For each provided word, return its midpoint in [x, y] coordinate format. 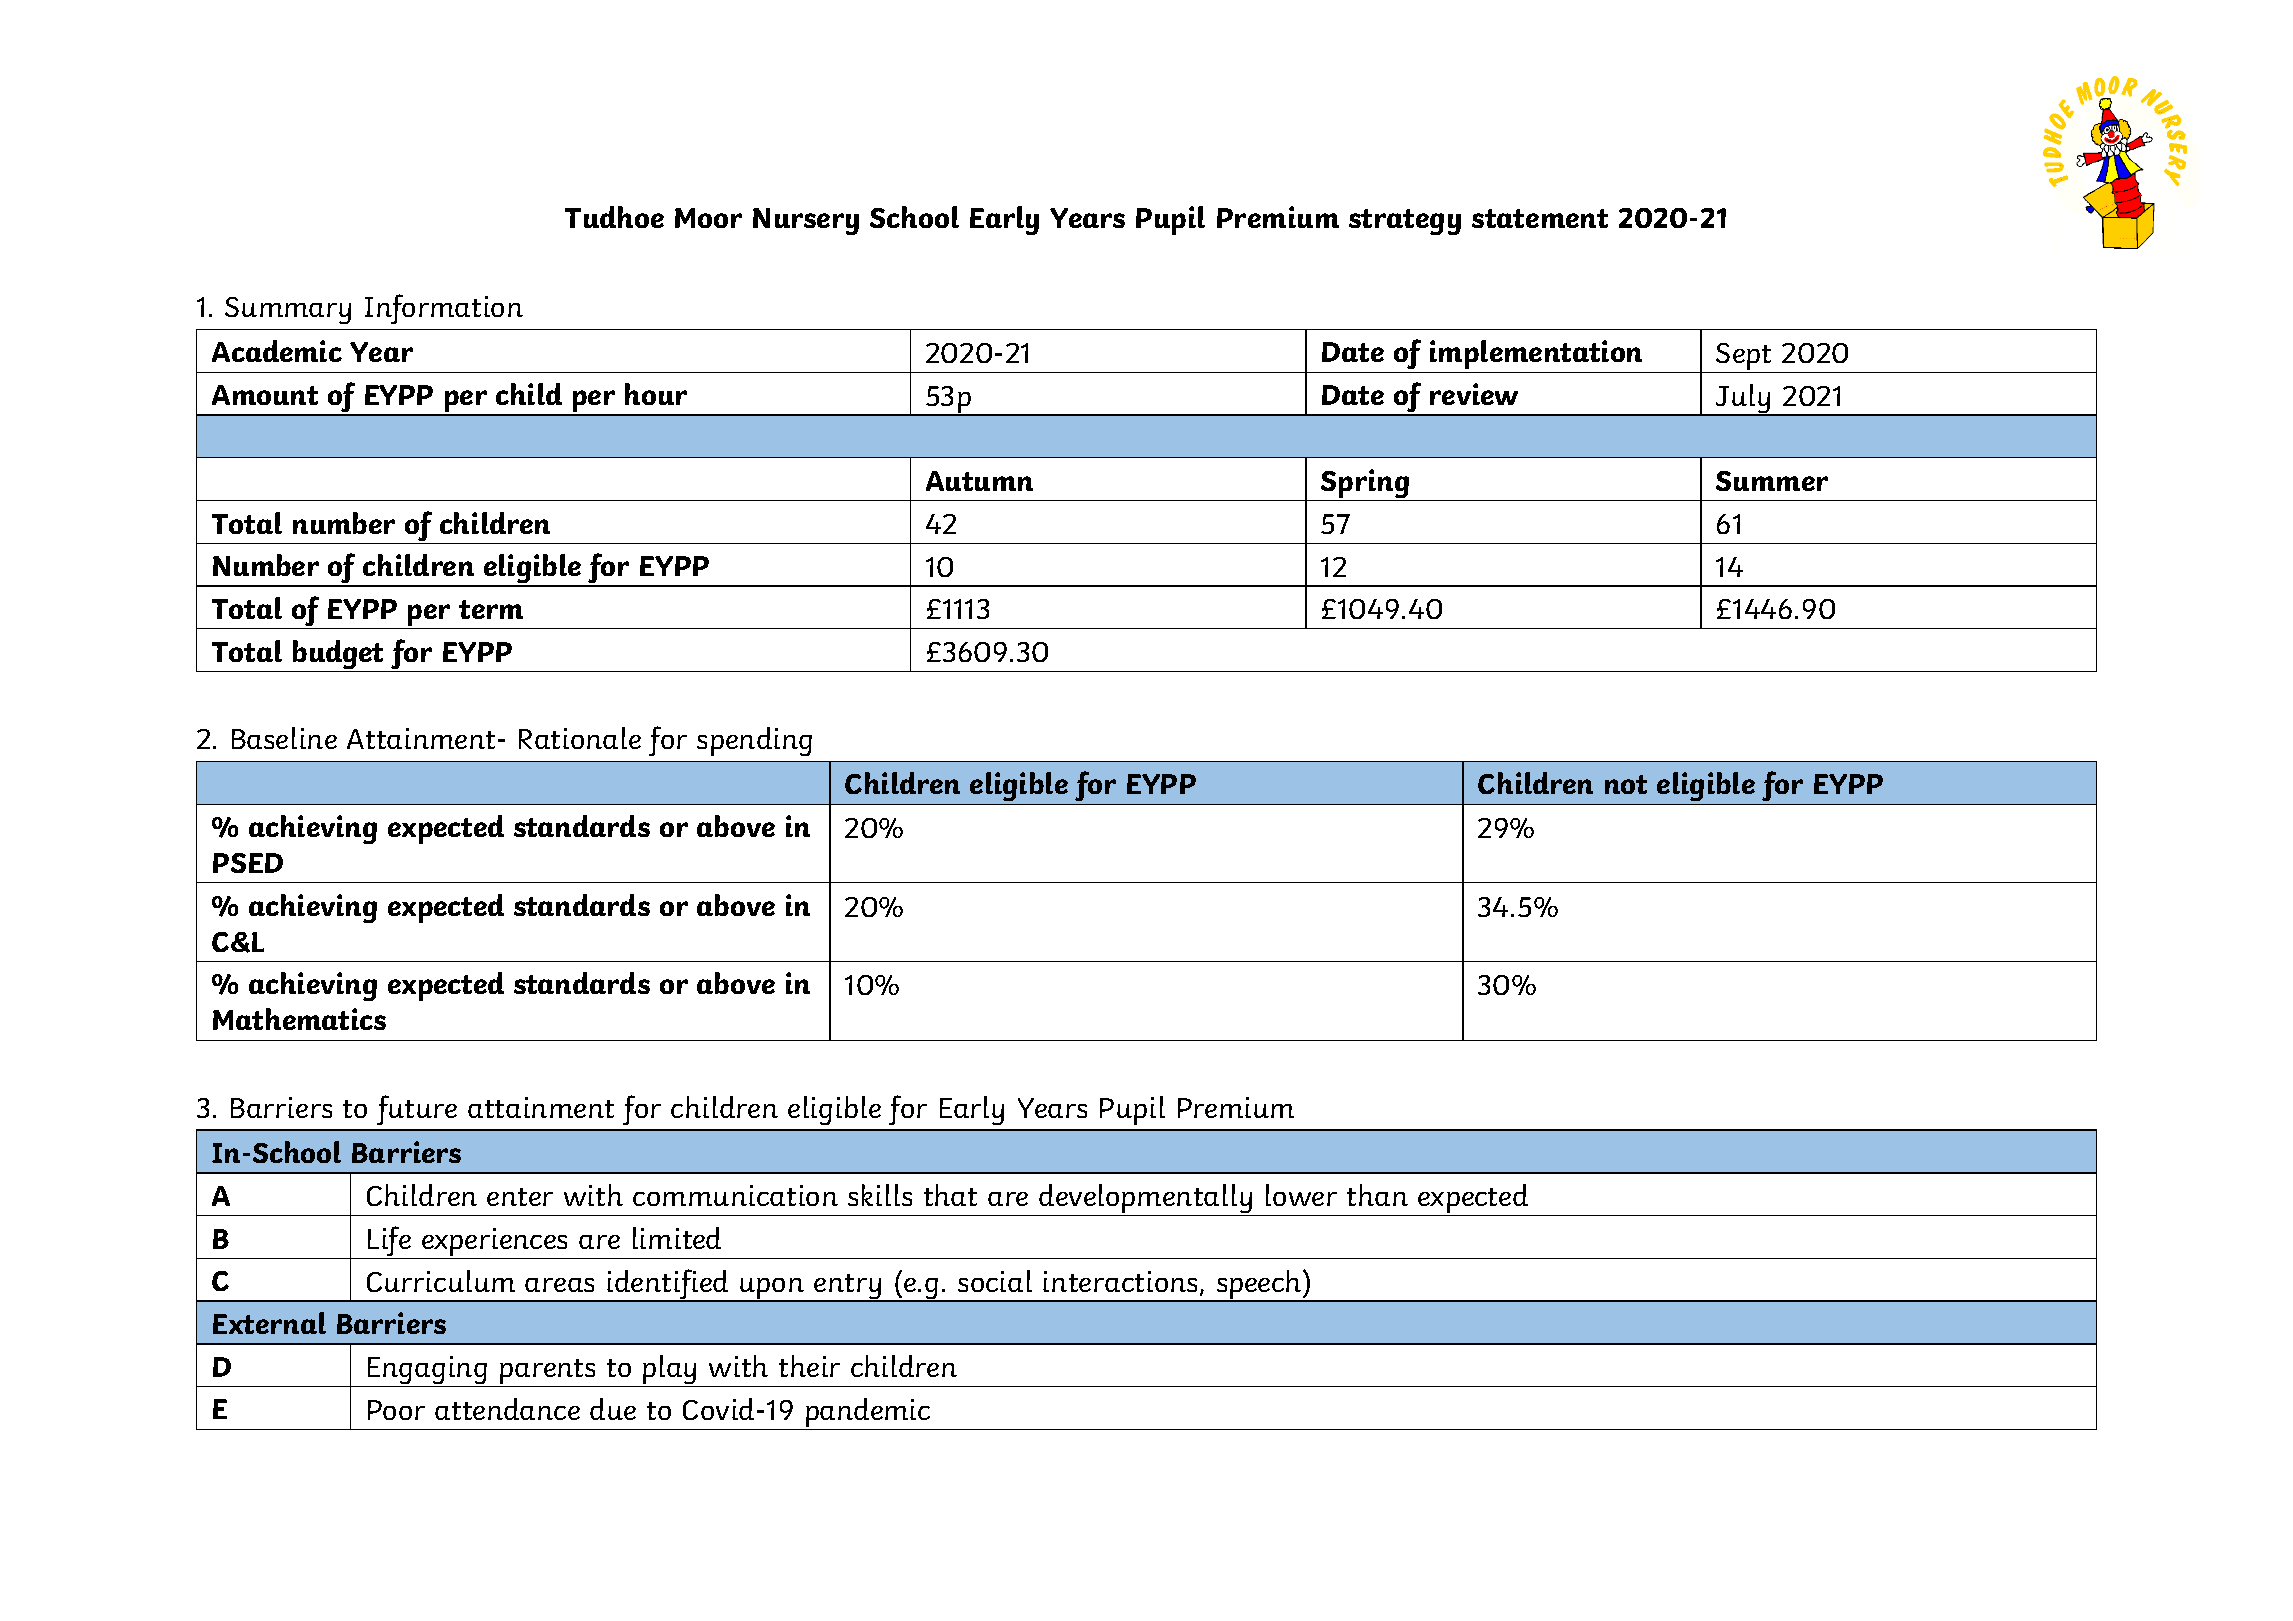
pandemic [868, 1414]
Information [444, 309]
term [491, 609]
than [1377, 1195]
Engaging [427, 1371]
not [1626, 784]
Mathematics [299, 1019]
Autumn [979, 481]
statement [1540, 218]
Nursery [806, 221]
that [950, 1195]
